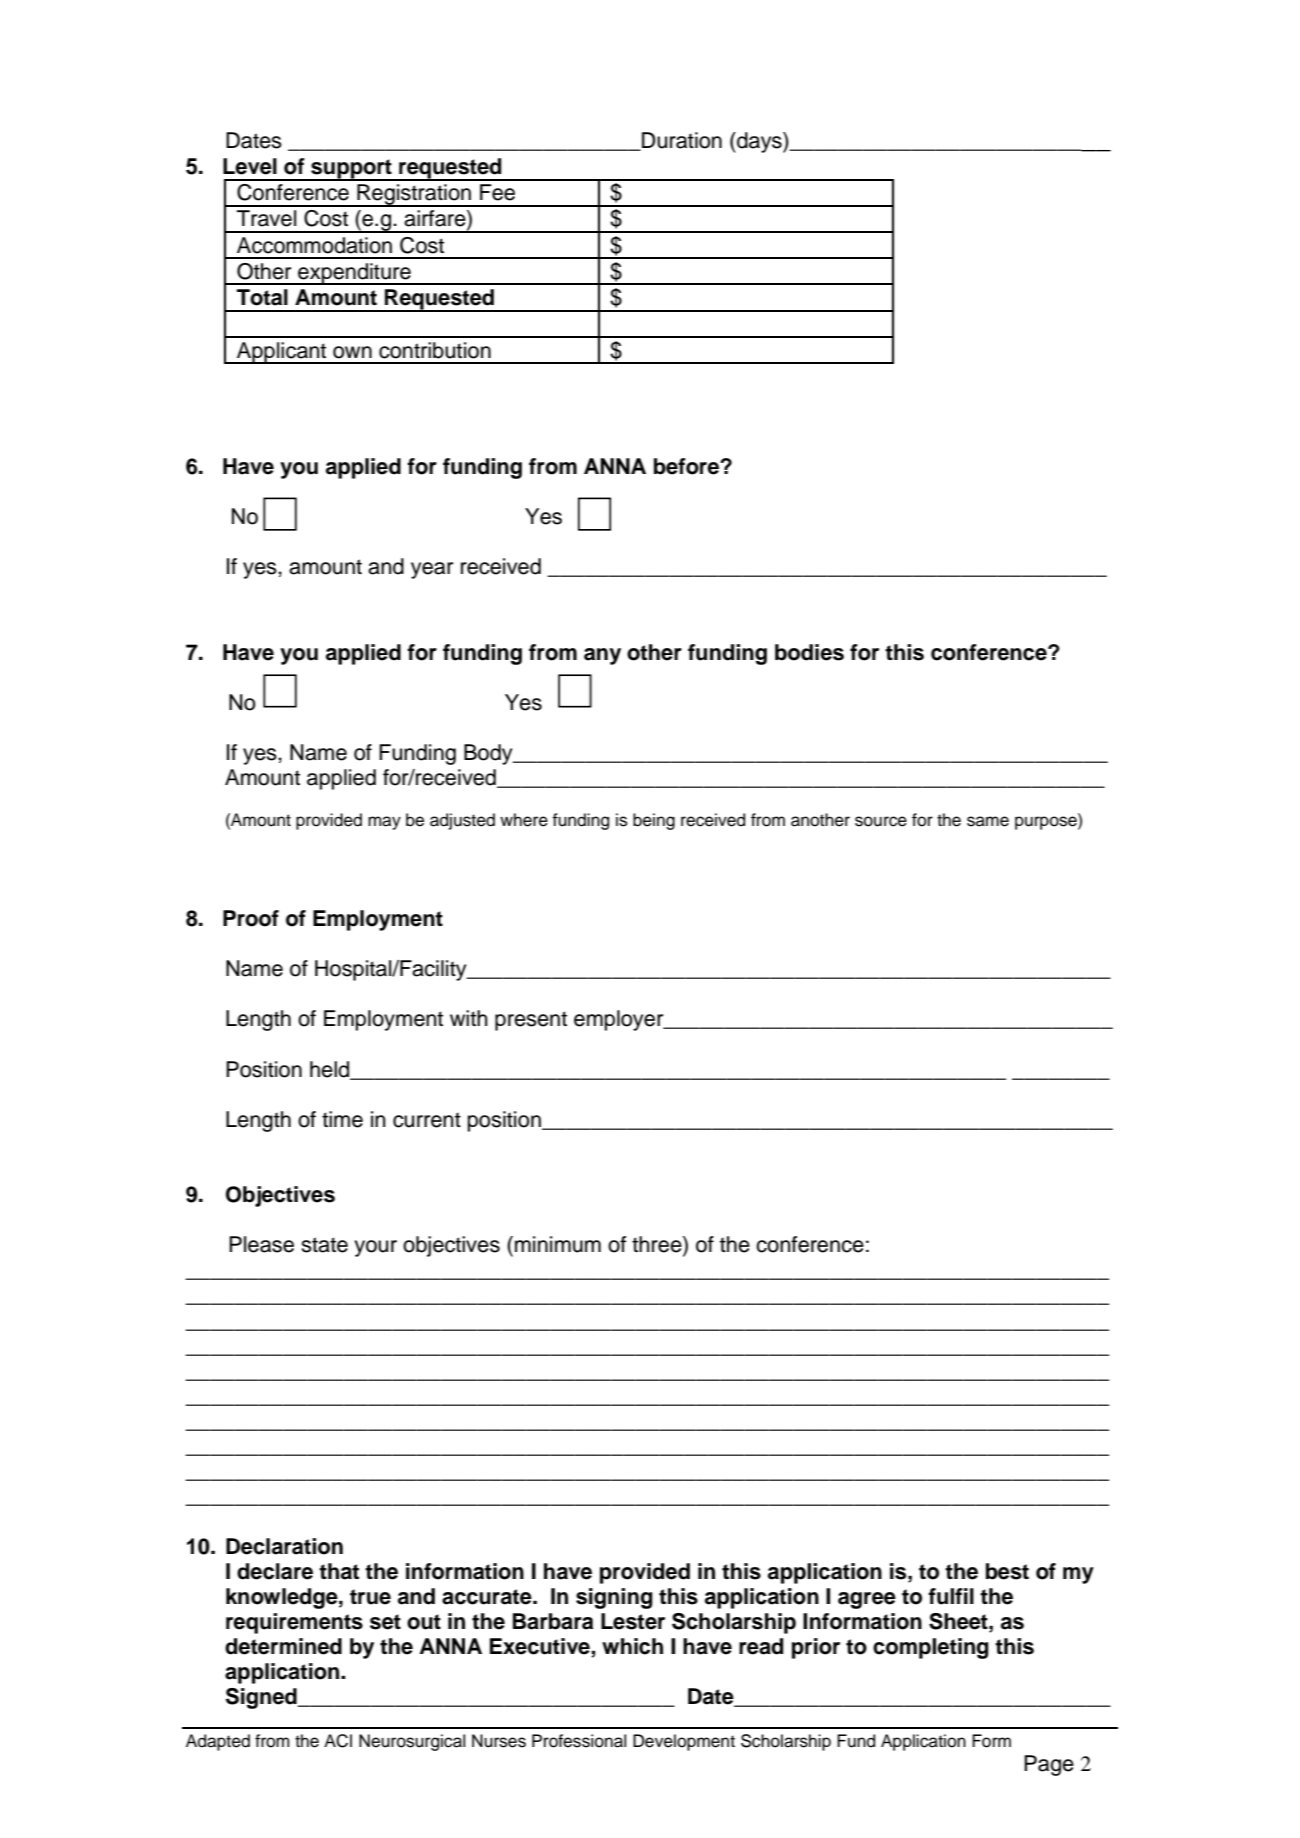 The image size is (1300, 1838). I want to click on being, so click(654, 821).
